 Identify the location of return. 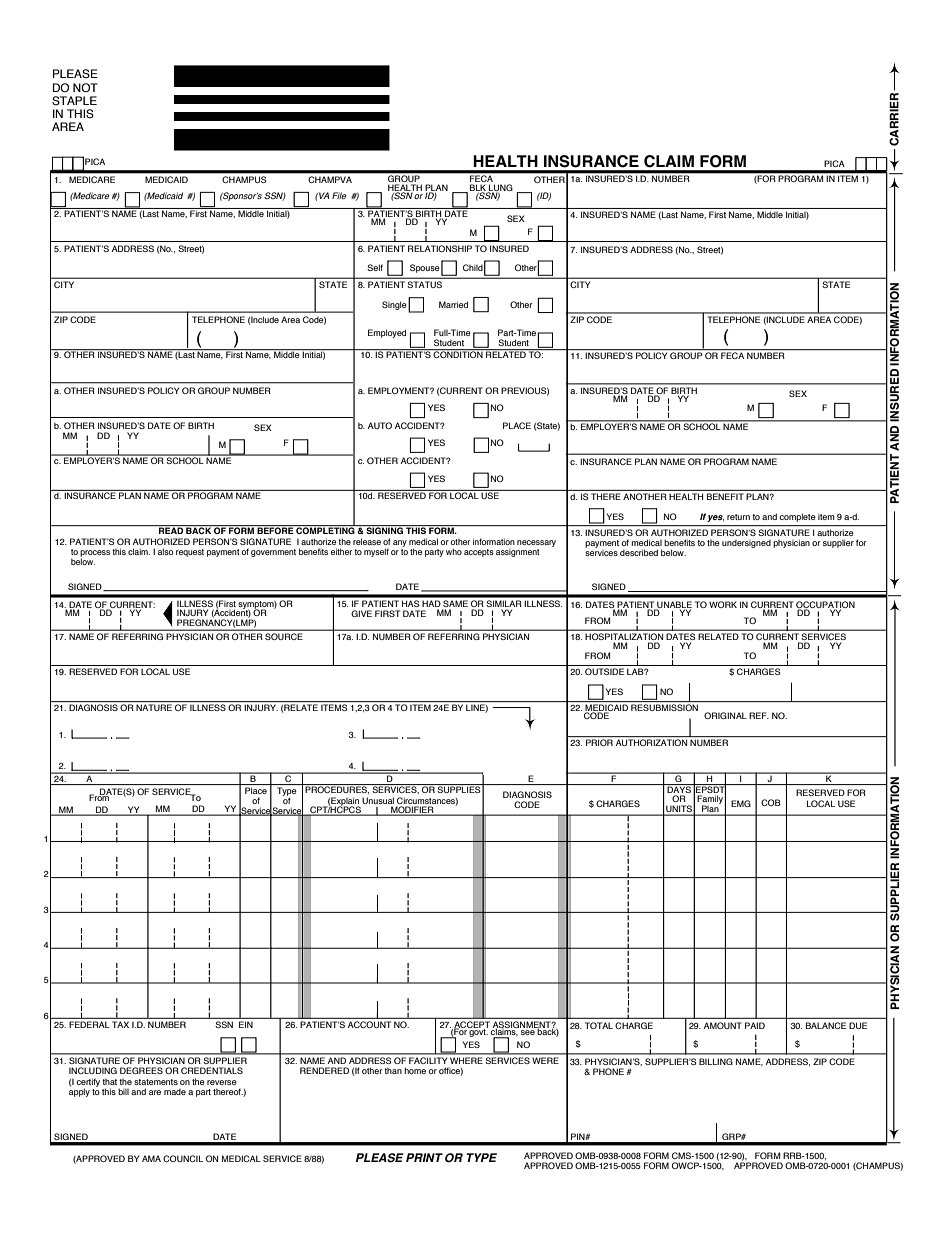
(738, 517).
